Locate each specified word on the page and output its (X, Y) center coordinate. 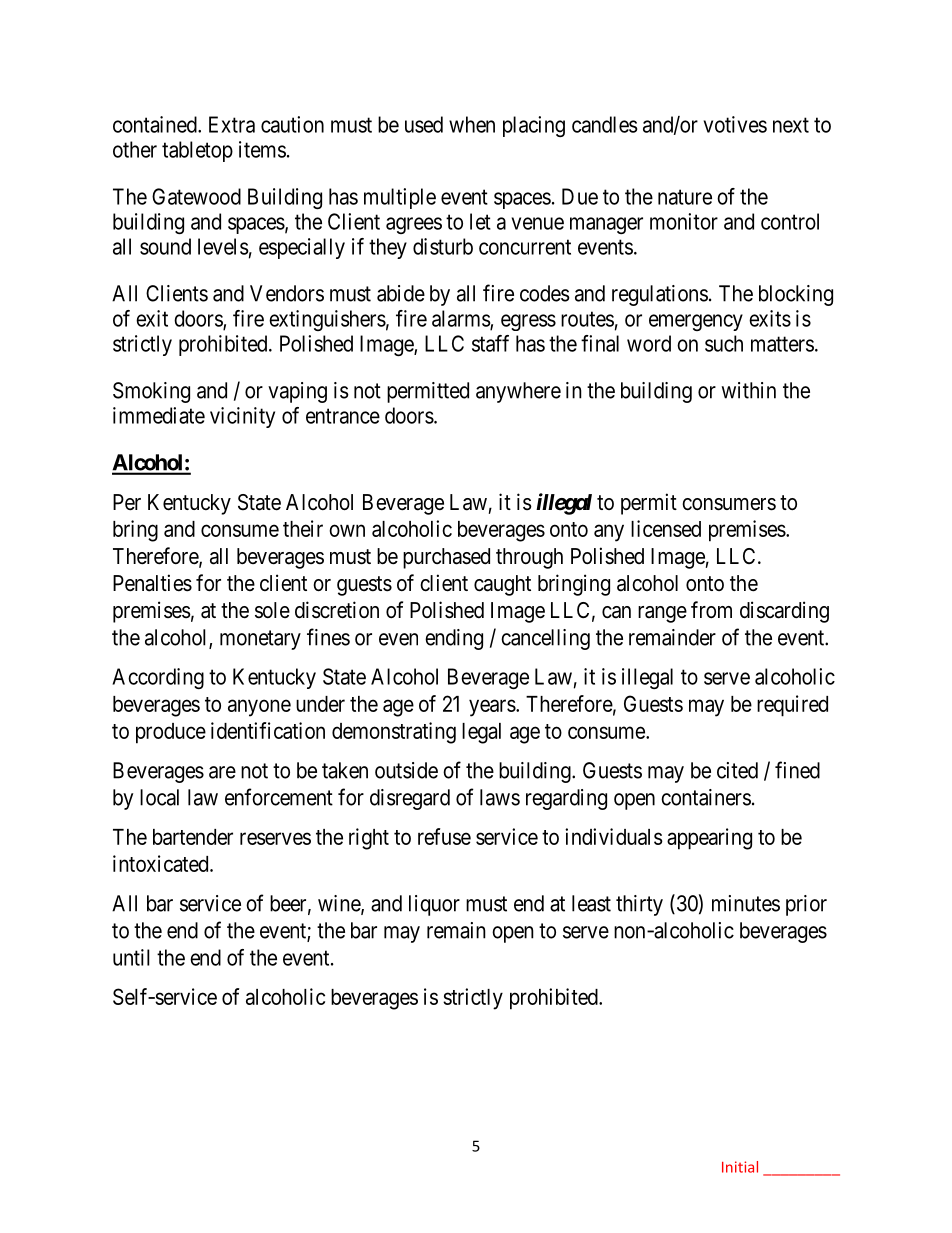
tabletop (197, 151)
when (472, 124)
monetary (260, 640)
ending (454, 639)
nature (685, 197)
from (711, 609)
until (131, 957)
